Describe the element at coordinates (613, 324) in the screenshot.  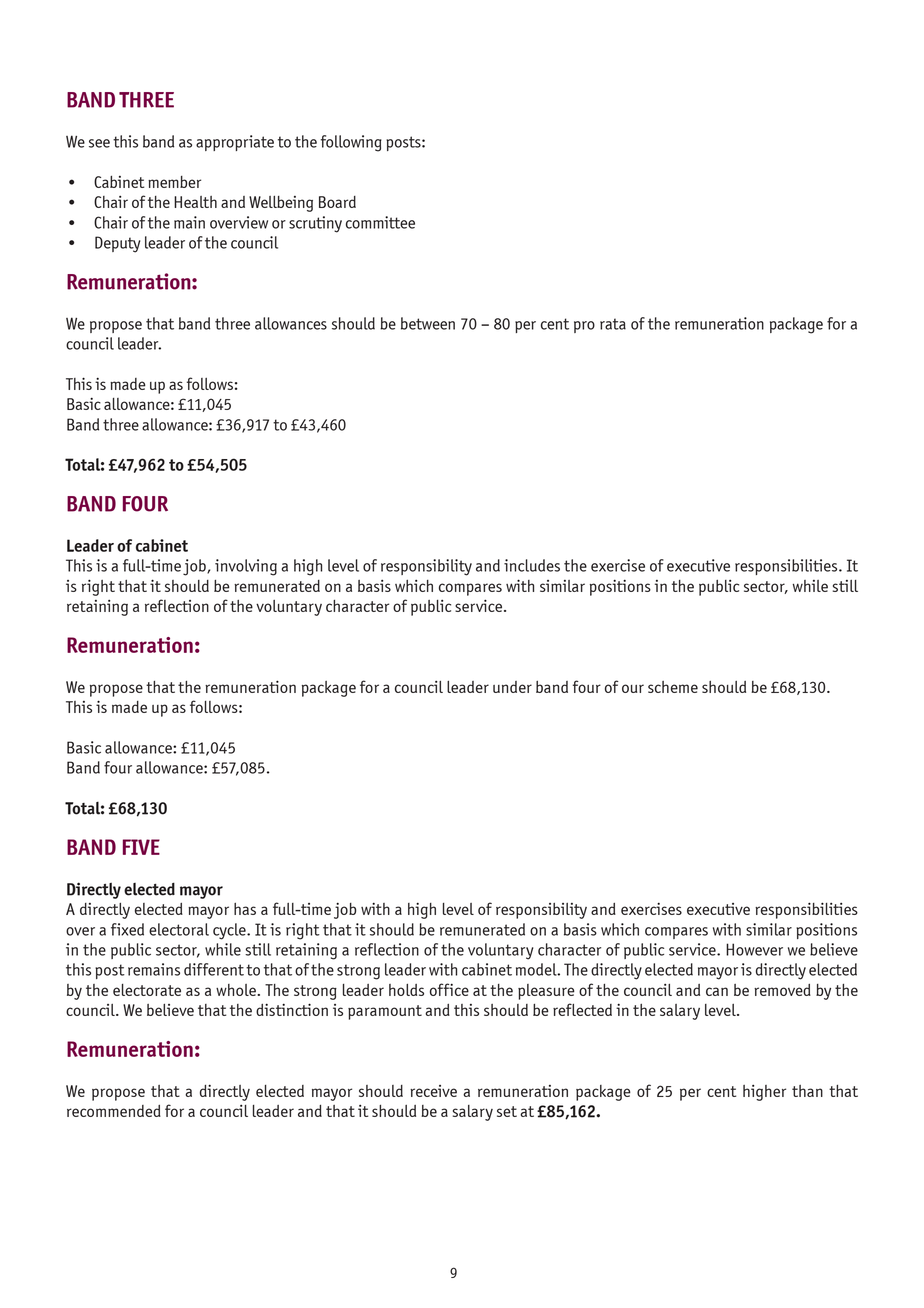
I see `rata` at that location.
